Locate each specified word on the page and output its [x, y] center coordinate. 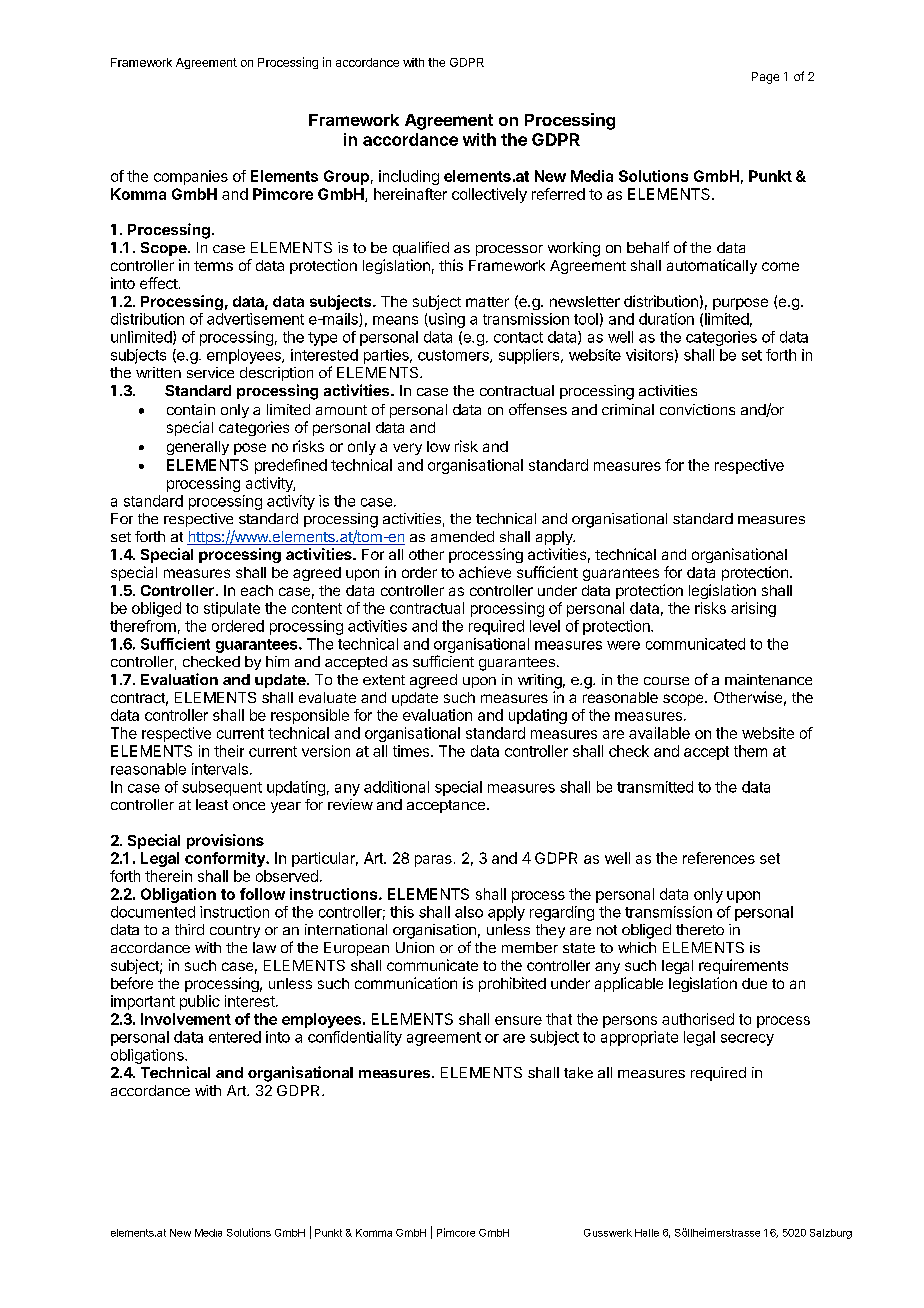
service [210, 372]
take [578, 1072]
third [189, 929]
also [469, 912]
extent [384, 680]
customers [454, 356]
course [666, 681]
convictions [697, 409]
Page [765, 78]
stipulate [232, 609]
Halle [647, 1233]
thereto [700, 929]
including [409, 177]
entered [235, 1037]
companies [191, 177]
